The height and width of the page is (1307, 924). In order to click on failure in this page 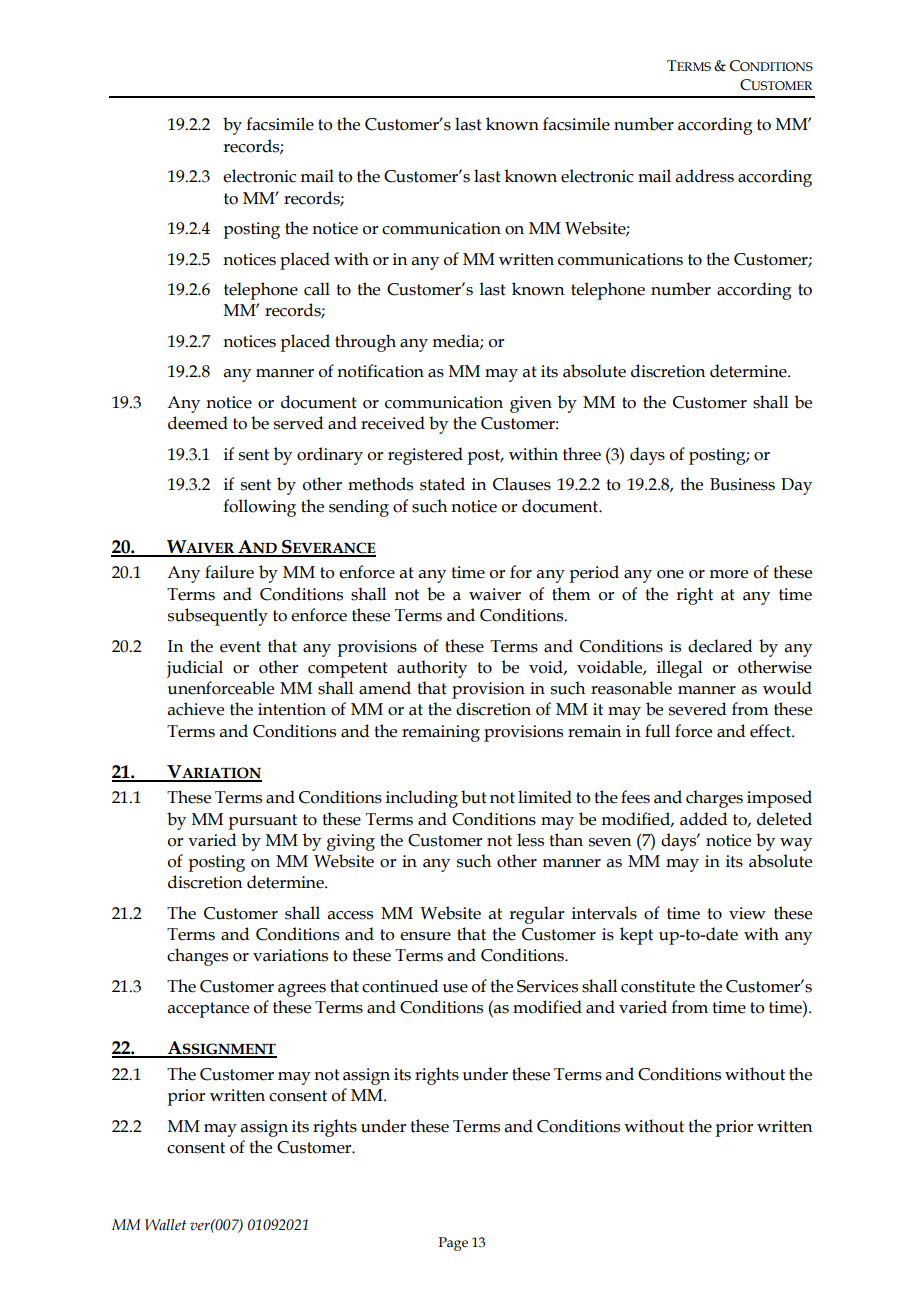, I will do `click(229, 572)`.
